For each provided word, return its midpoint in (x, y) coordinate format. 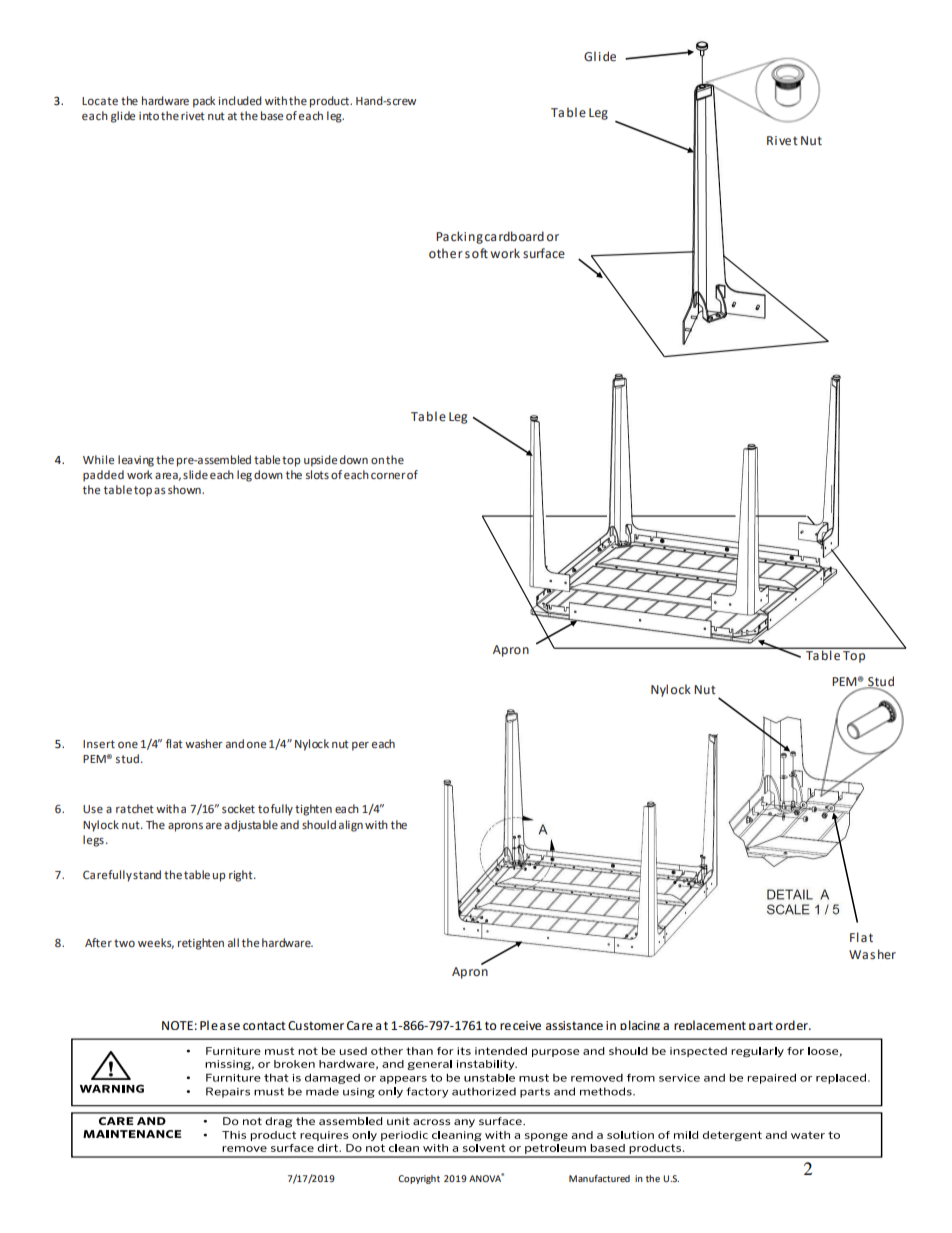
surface (544, 253)
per (360, 746)
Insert (99, 744)
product (331, 102)
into (149, 116)
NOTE (177, 1025)
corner (388, 476)
